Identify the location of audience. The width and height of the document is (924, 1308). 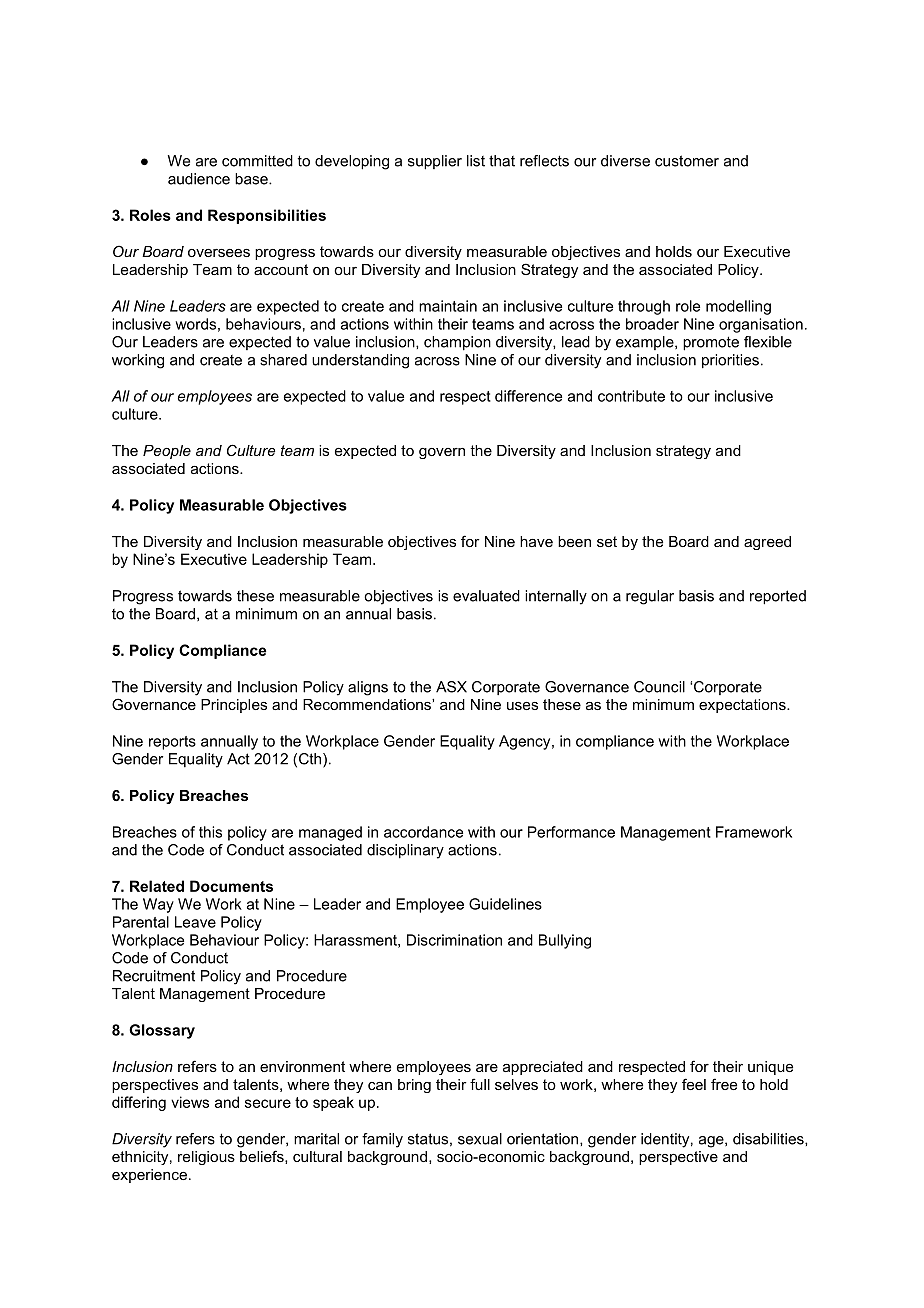
(199, 179).
